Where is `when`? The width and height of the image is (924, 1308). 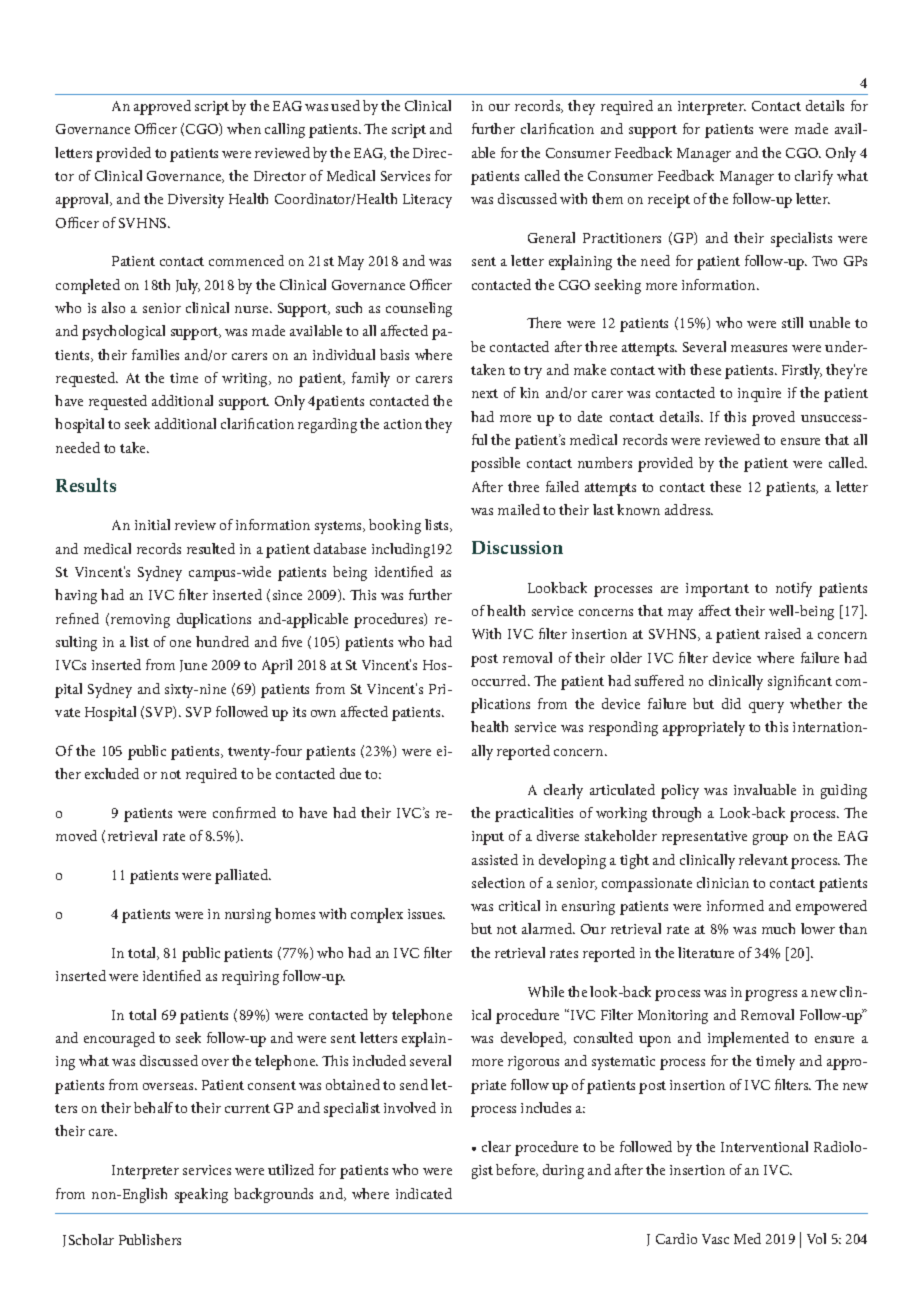
when is located at coordinates (244, 128).
